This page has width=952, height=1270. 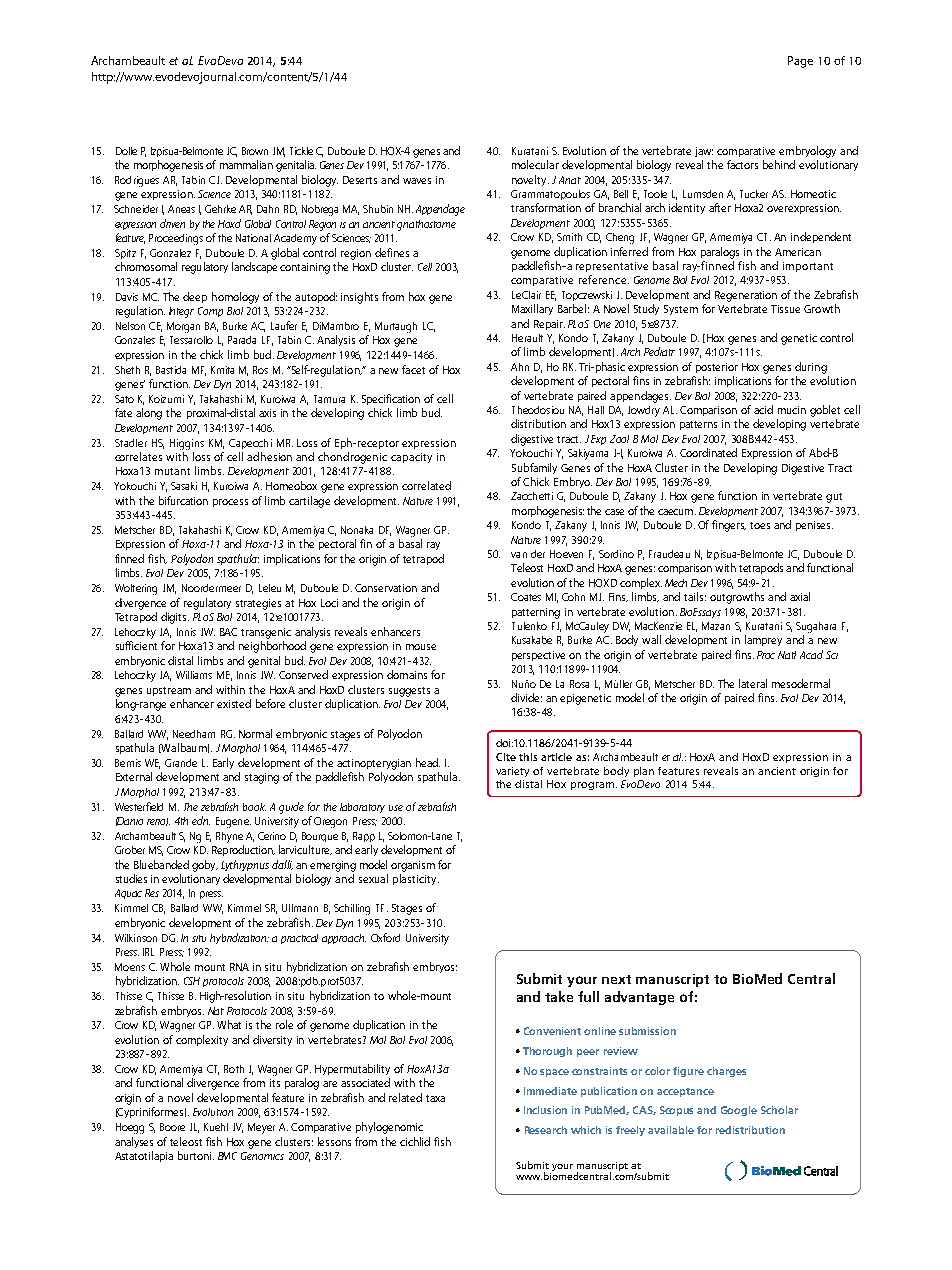 What do you see at coordinates (255, 151) in the page?
I see `Brown` at bounding box center [255, 151].
